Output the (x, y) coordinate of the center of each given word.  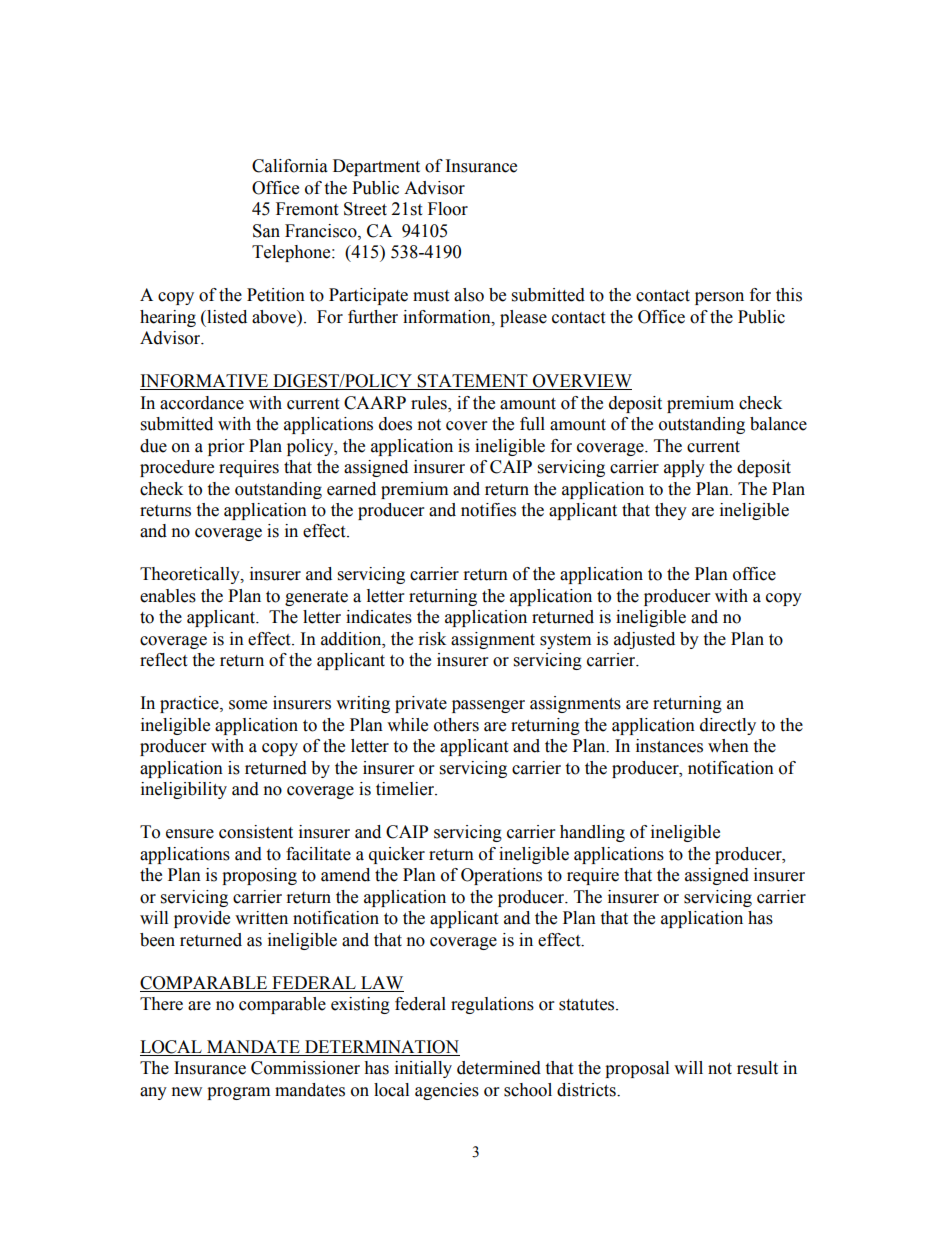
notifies (488, 510)
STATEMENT (473, 382)
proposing (259, 876)
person (719, 298)
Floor (448, 209)
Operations (501, 876)
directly (728, 726)
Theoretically (191, 575)
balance (778, 424)
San (266, 231)
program (238, 1093)
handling (592, 833)
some (248, 705)
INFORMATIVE (205, 382)
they (671, 511)
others (456, 725)
